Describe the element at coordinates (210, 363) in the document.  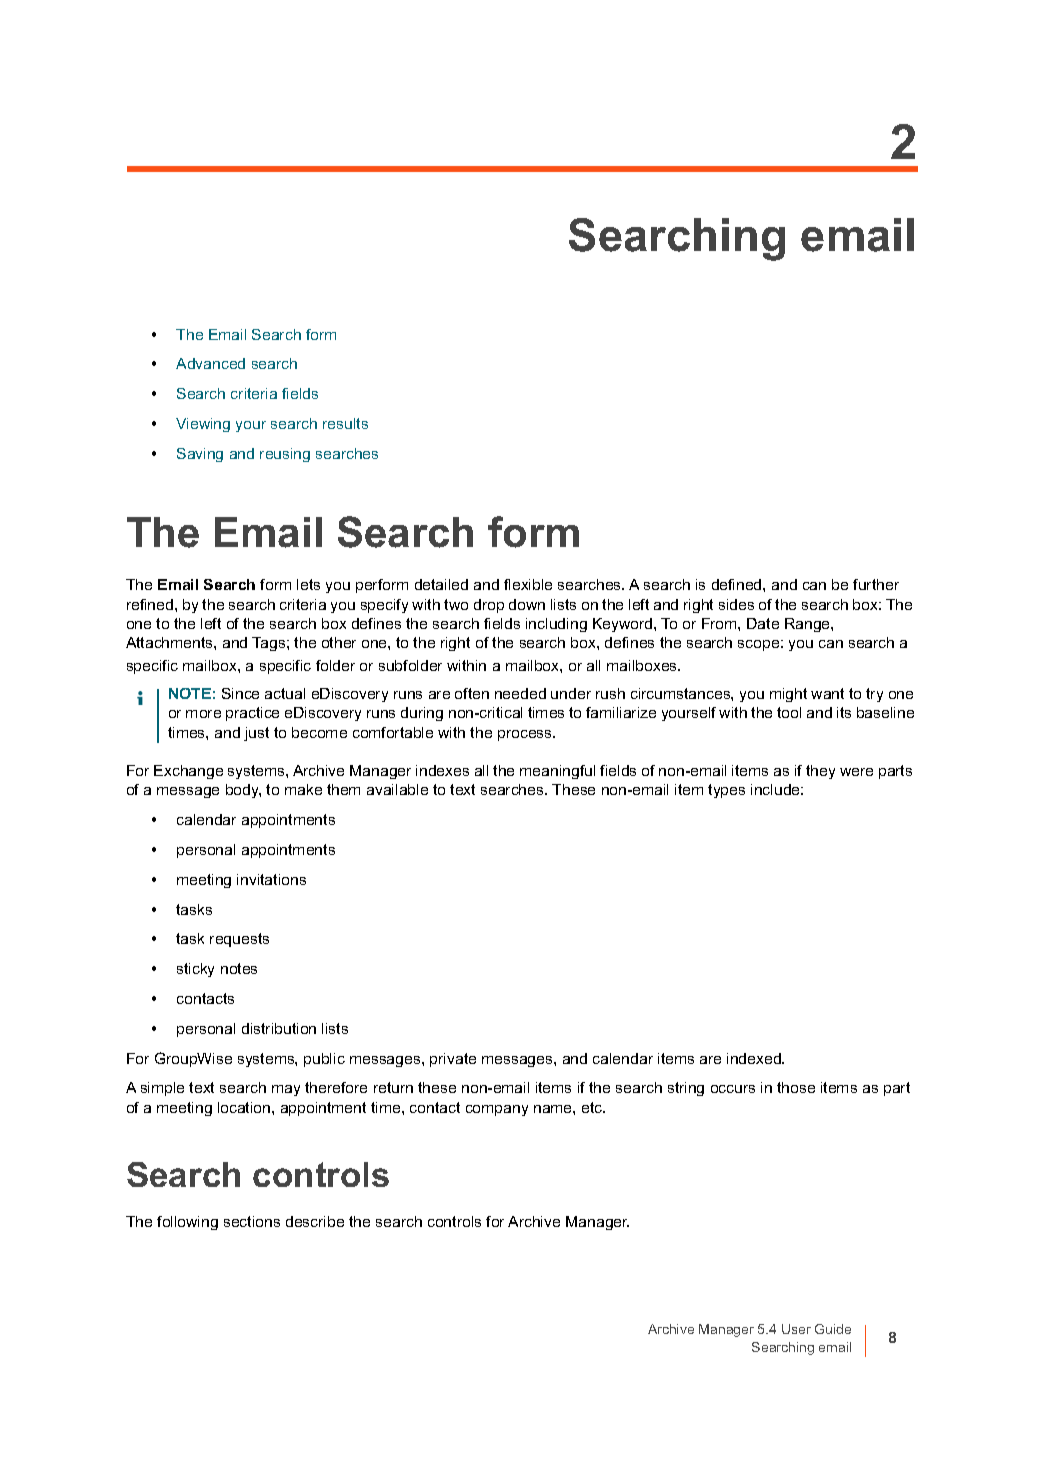
I see `Advanced` at that location.
